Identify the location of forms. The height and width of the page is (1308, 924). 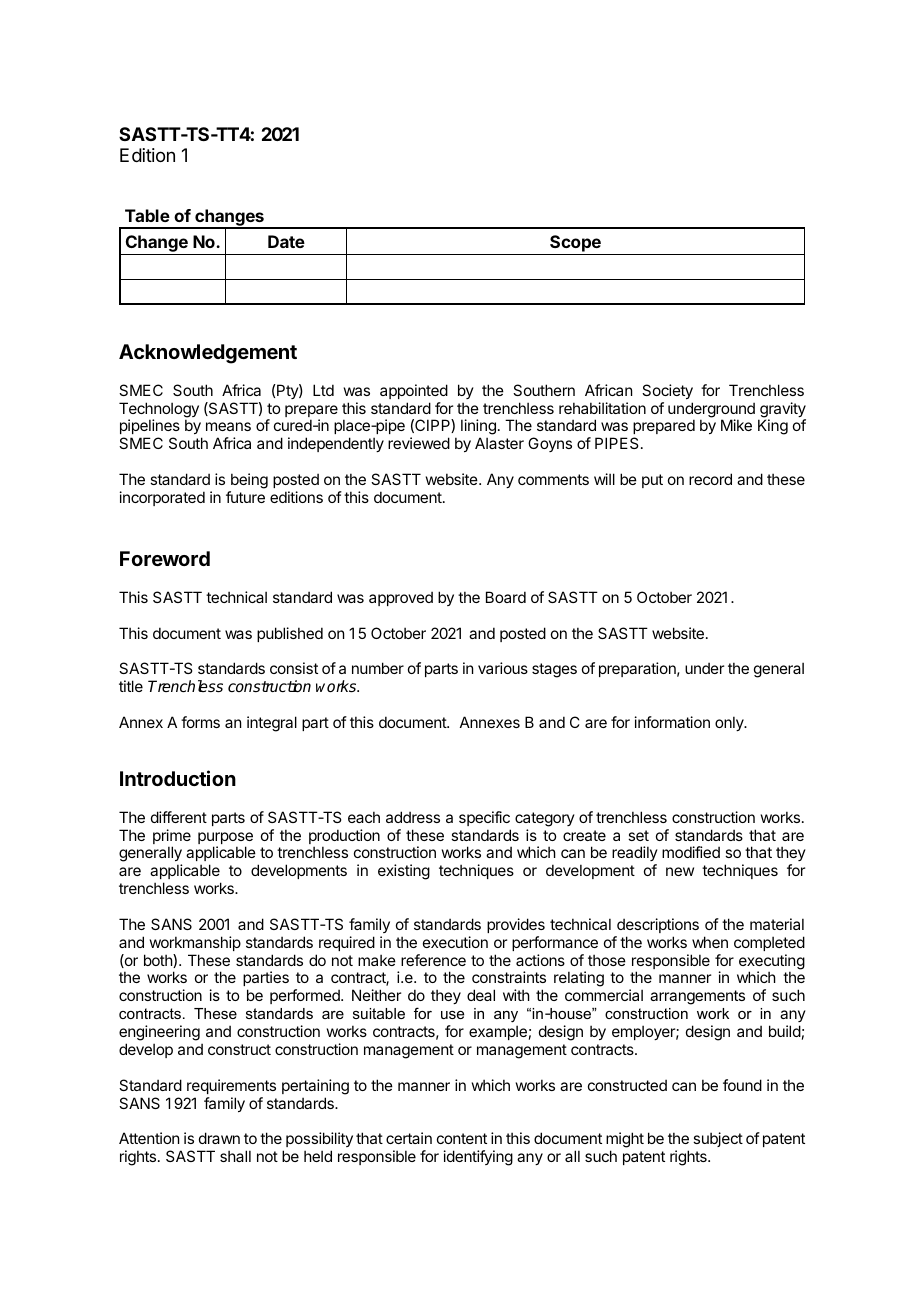
(200, 722).
